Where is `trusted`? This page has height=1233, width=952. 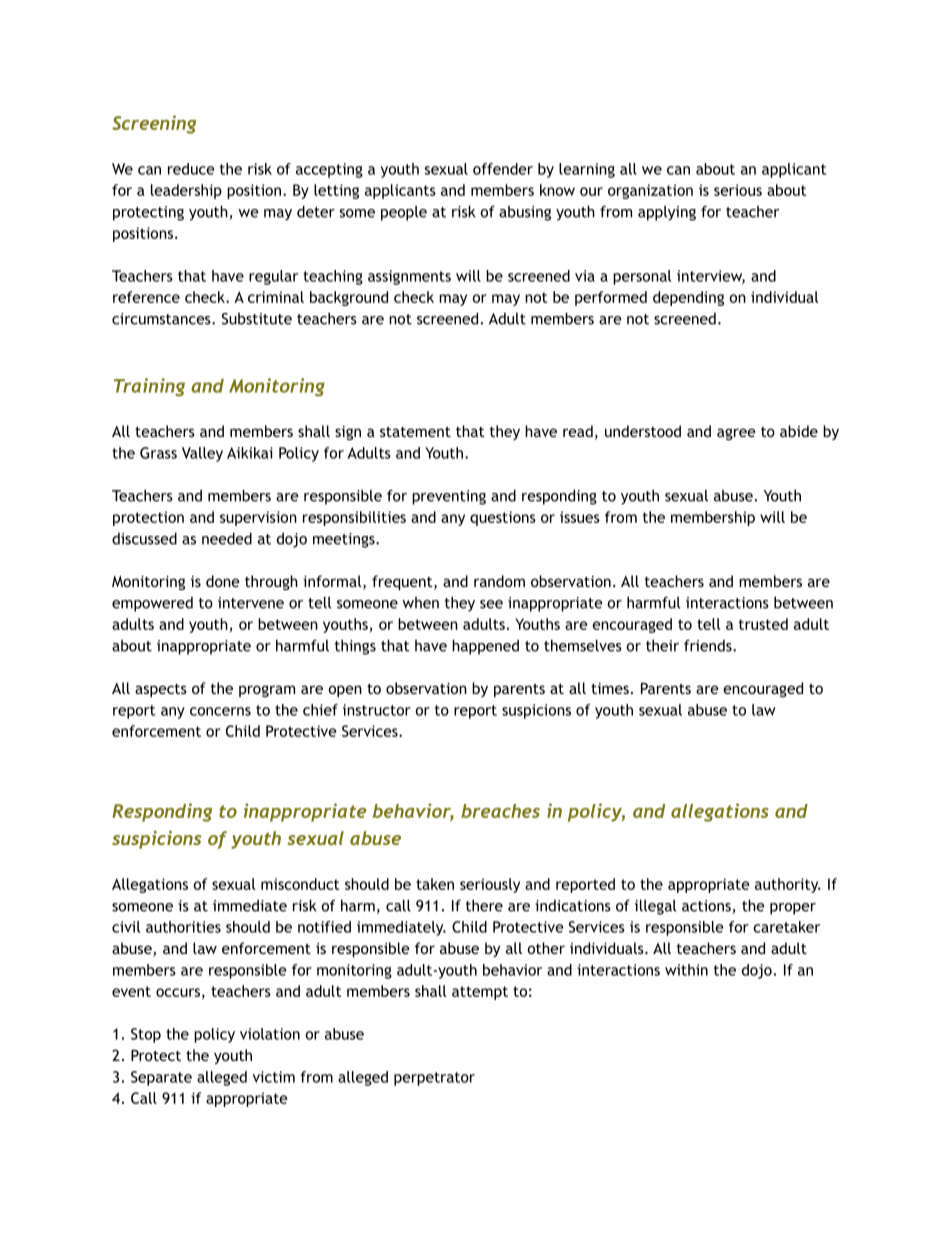
trusted is located at coordinates (763, 624).
